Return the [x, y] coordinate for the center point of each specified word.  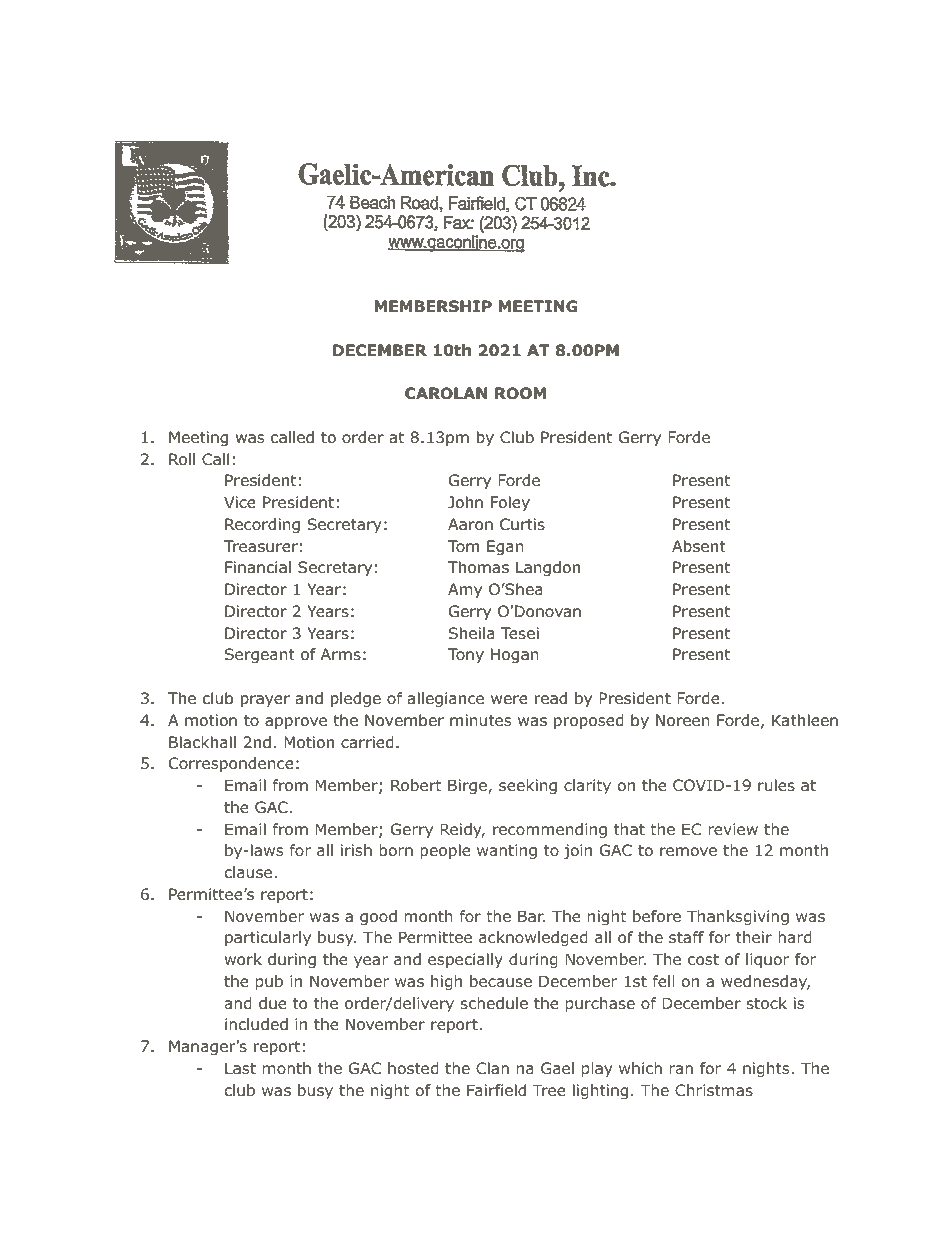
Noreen [683, 720]
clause [250, 872]
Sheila [472, 633]
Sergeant [260, 656]
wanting [507, 851]
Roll [182, 459]
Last [240, 1068]
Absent [699, 546]
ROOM [520, 393]
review [733, 829]
